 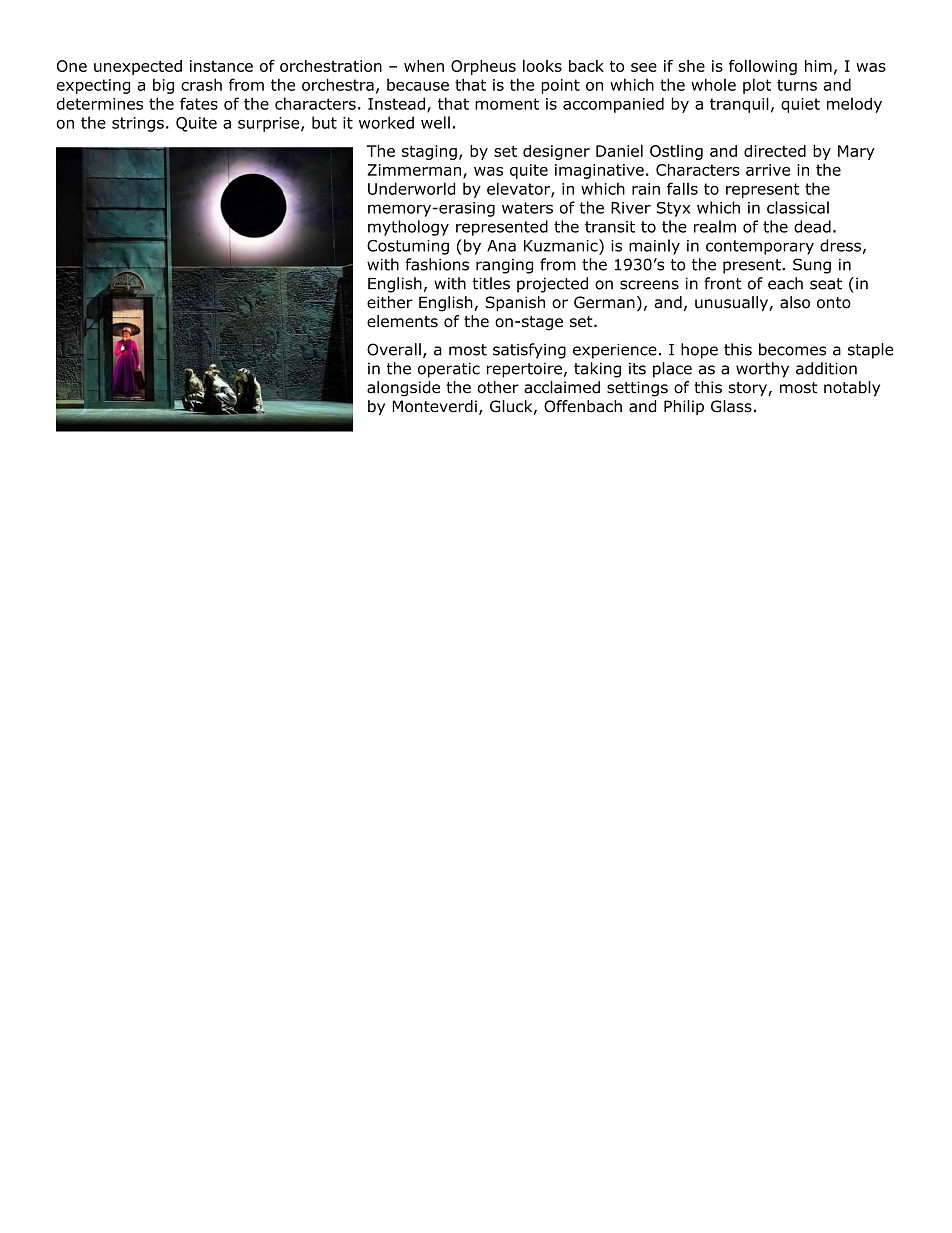 I want to click on strings, so click(x=138, y=124).
